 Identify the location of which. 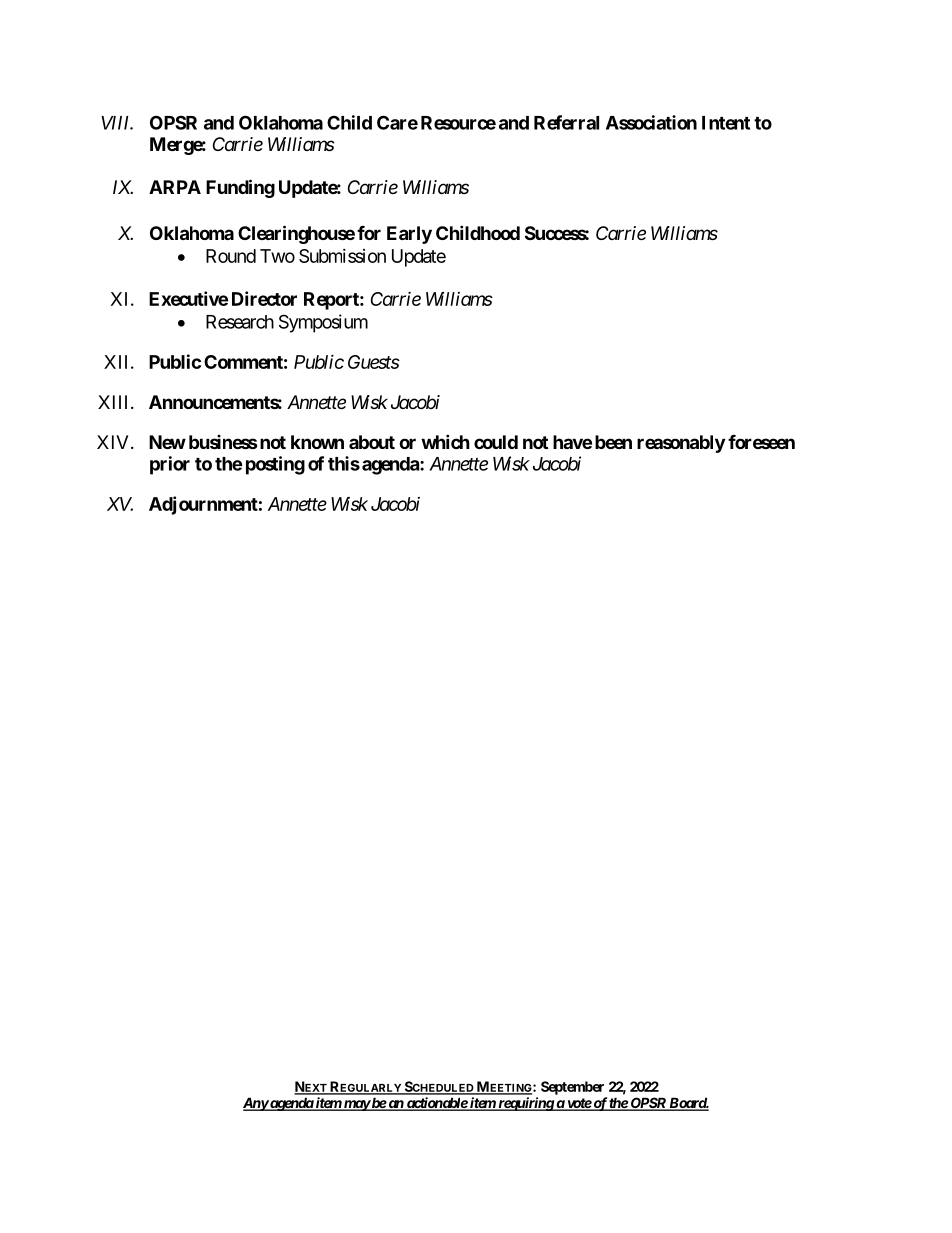
(445, 441).
